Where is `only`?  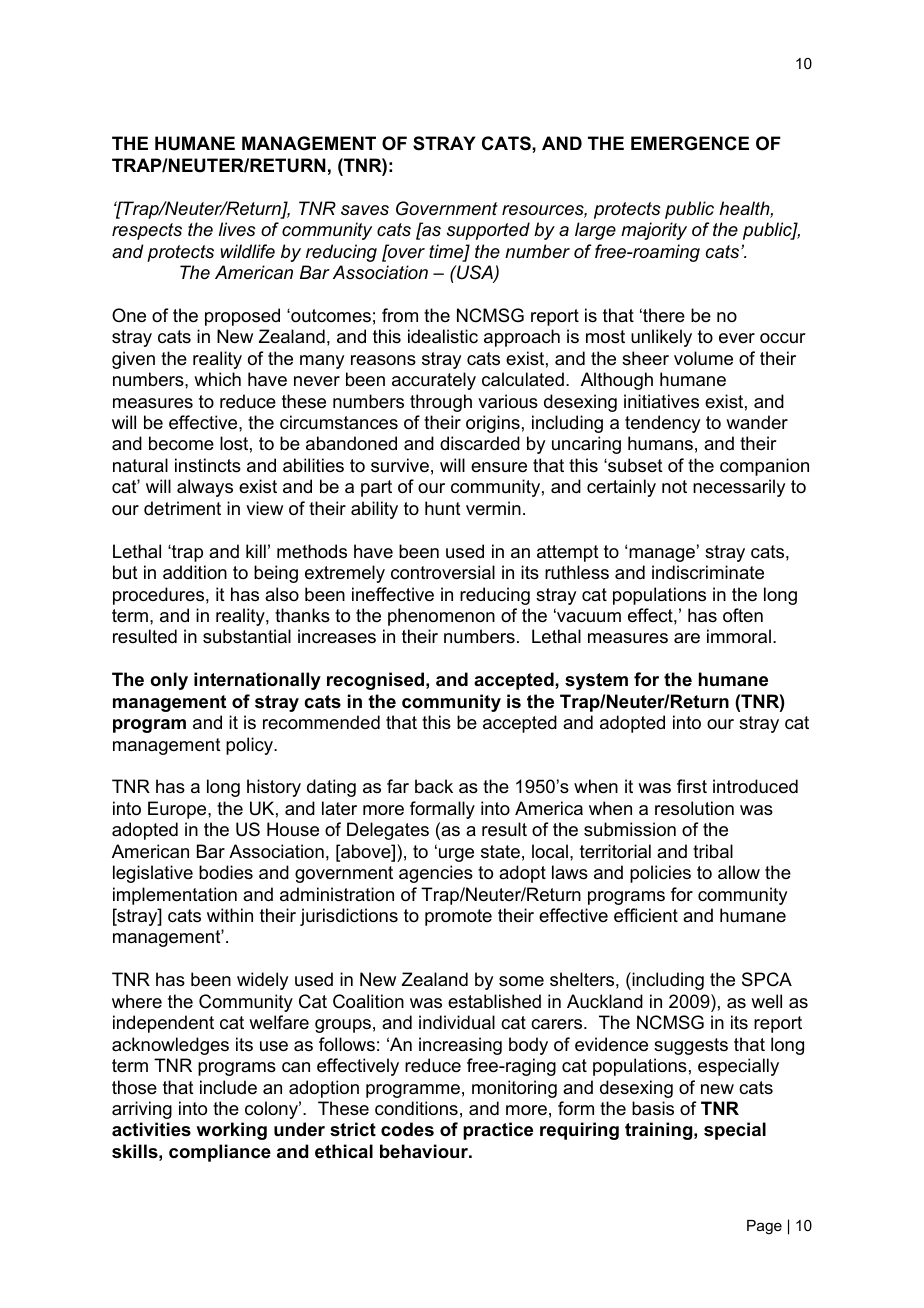 only is located at coordinates (169, 681).
